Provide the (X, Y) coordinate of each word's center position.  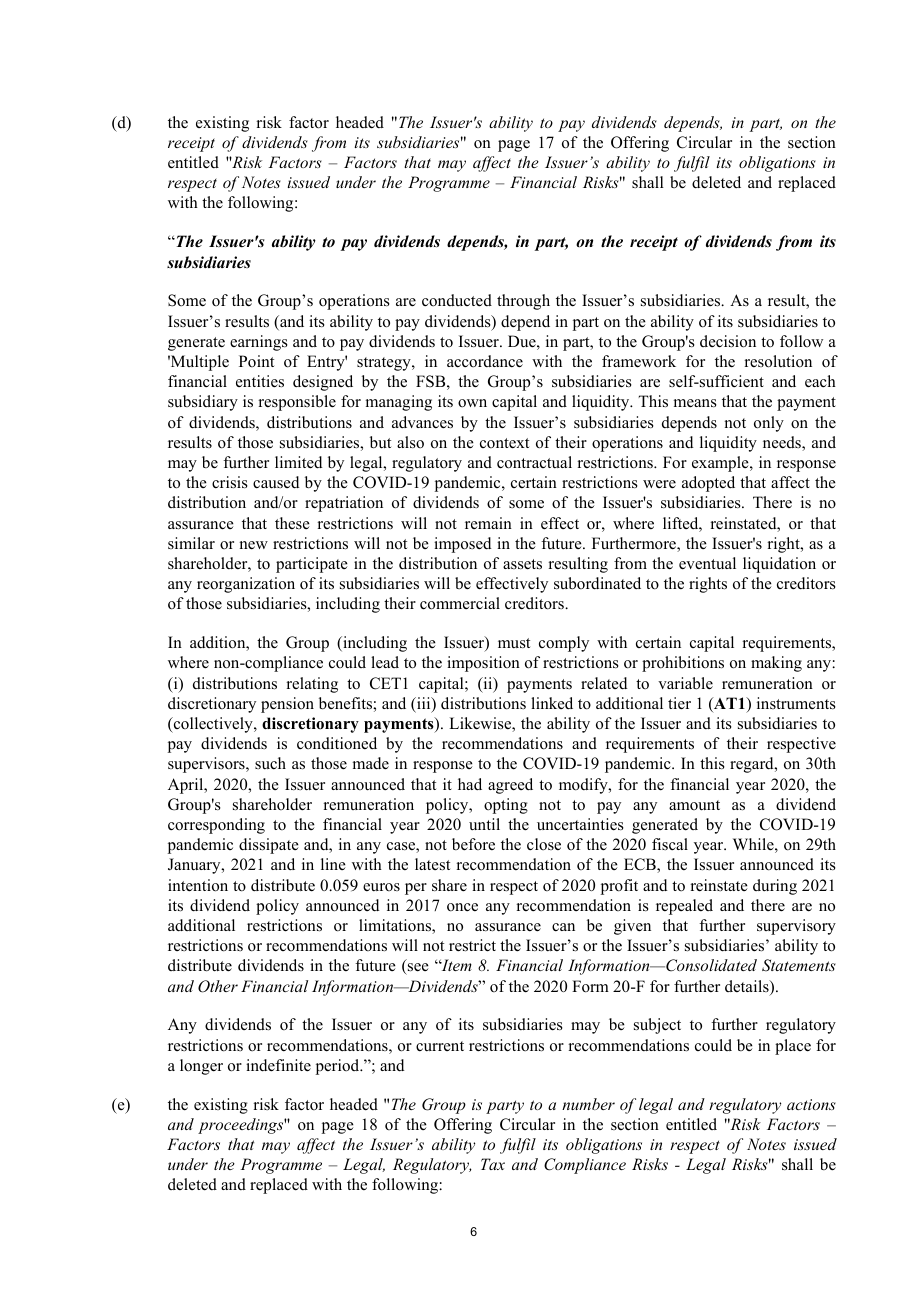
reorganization (246, 585)
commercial (460, 603)
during (775, 887)
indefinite (278, 1065)
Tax (493, 1164)
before (473, 844)
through (523, 302)
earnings (259, 343)
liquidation (779, 565)
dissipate (269, 846)
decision (728, 341)
